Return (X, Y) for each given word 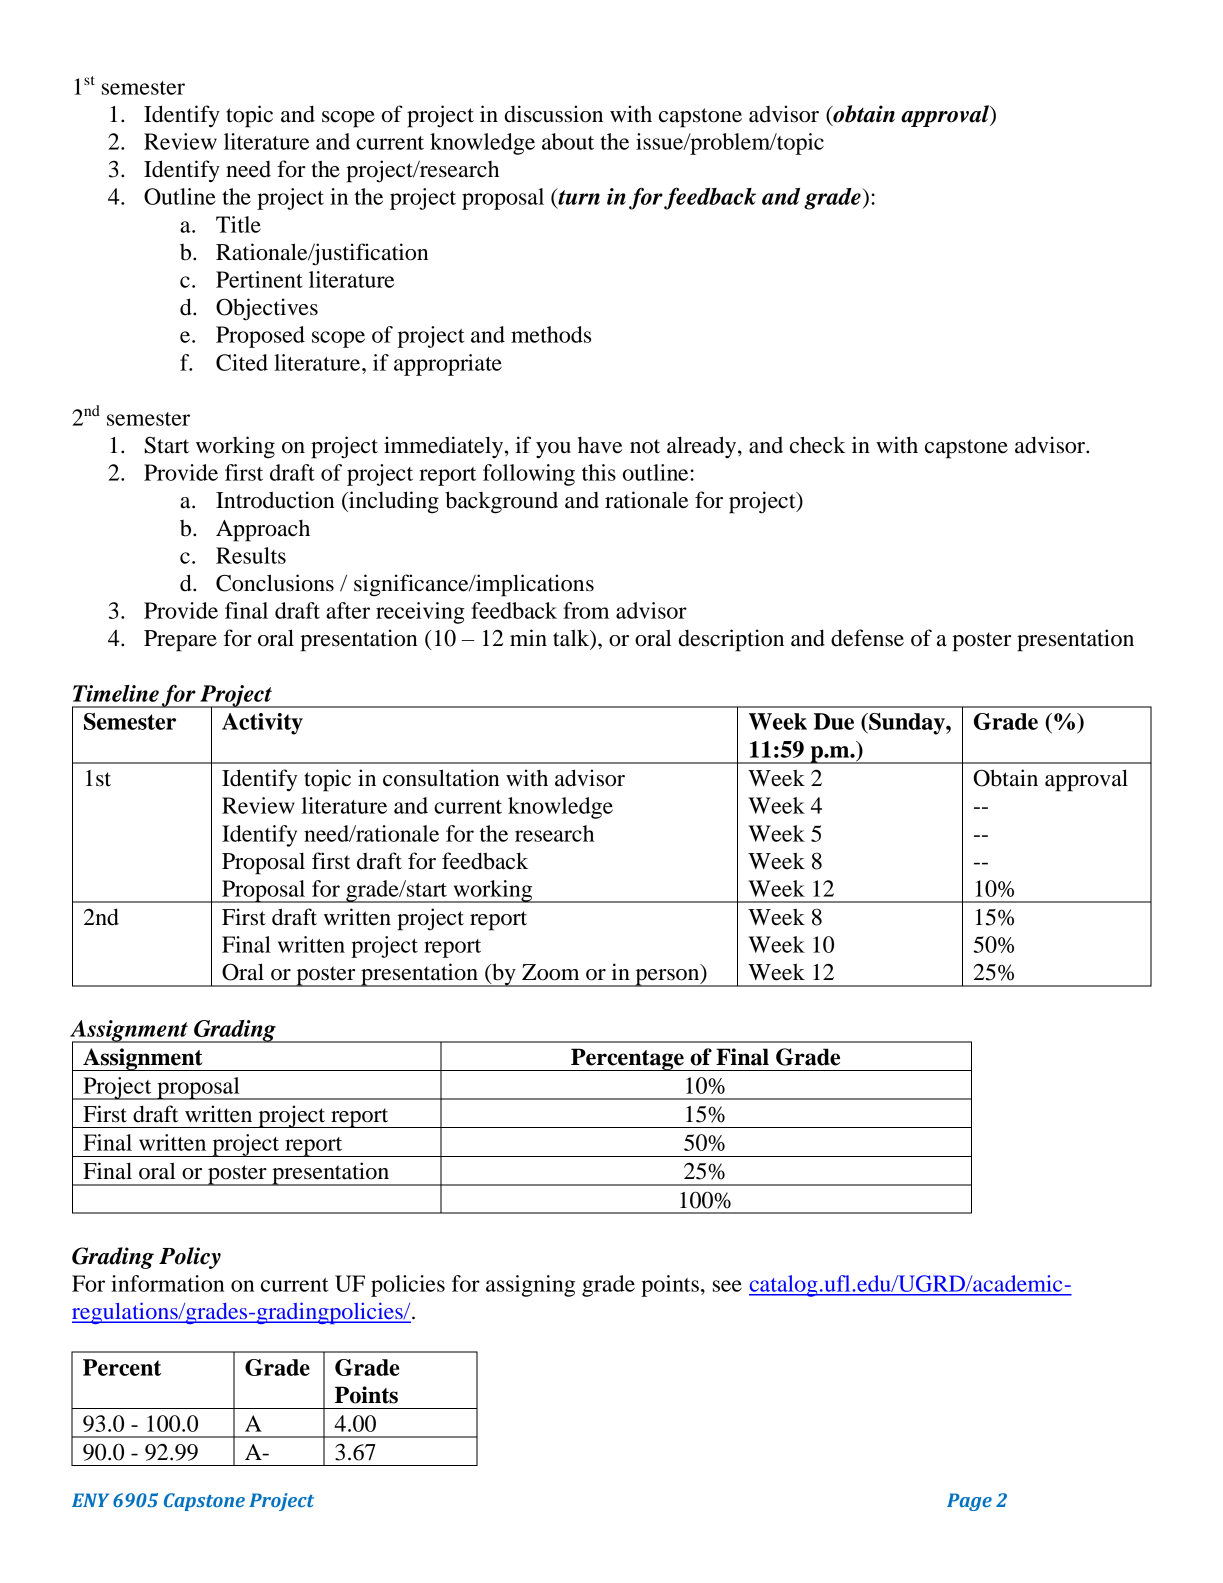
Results (251, 555)
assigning (530, 1286)
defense (867, 638)
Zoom (550, 972)
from (586, 610)
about (568, 141)
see (727, 1286)
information (167, 1283)
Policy (190, 1258)
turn (578, 196)
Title (238, 224)
